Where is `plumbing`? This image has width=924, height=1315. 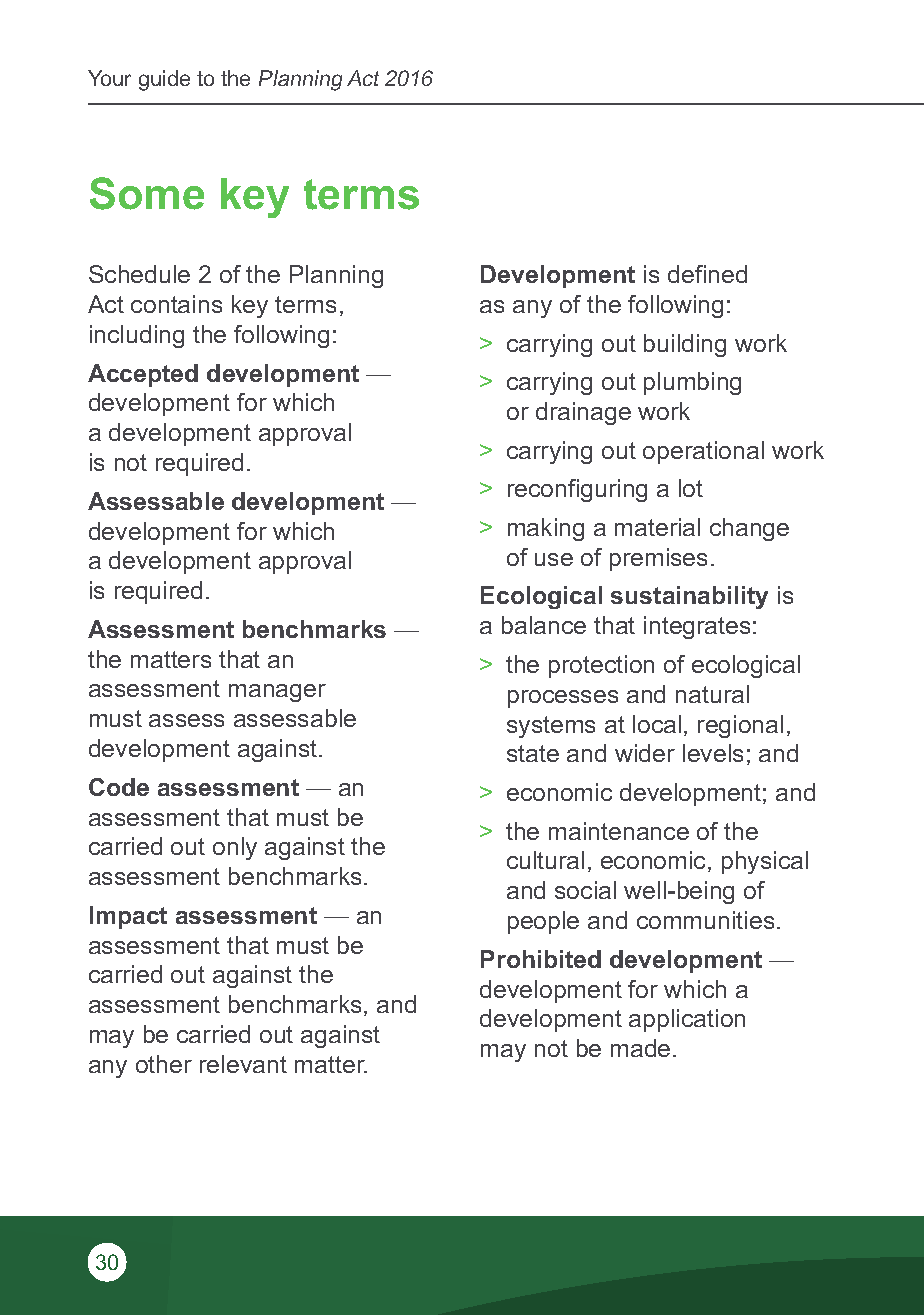
plumbing is located at coordinates (692, 383).
